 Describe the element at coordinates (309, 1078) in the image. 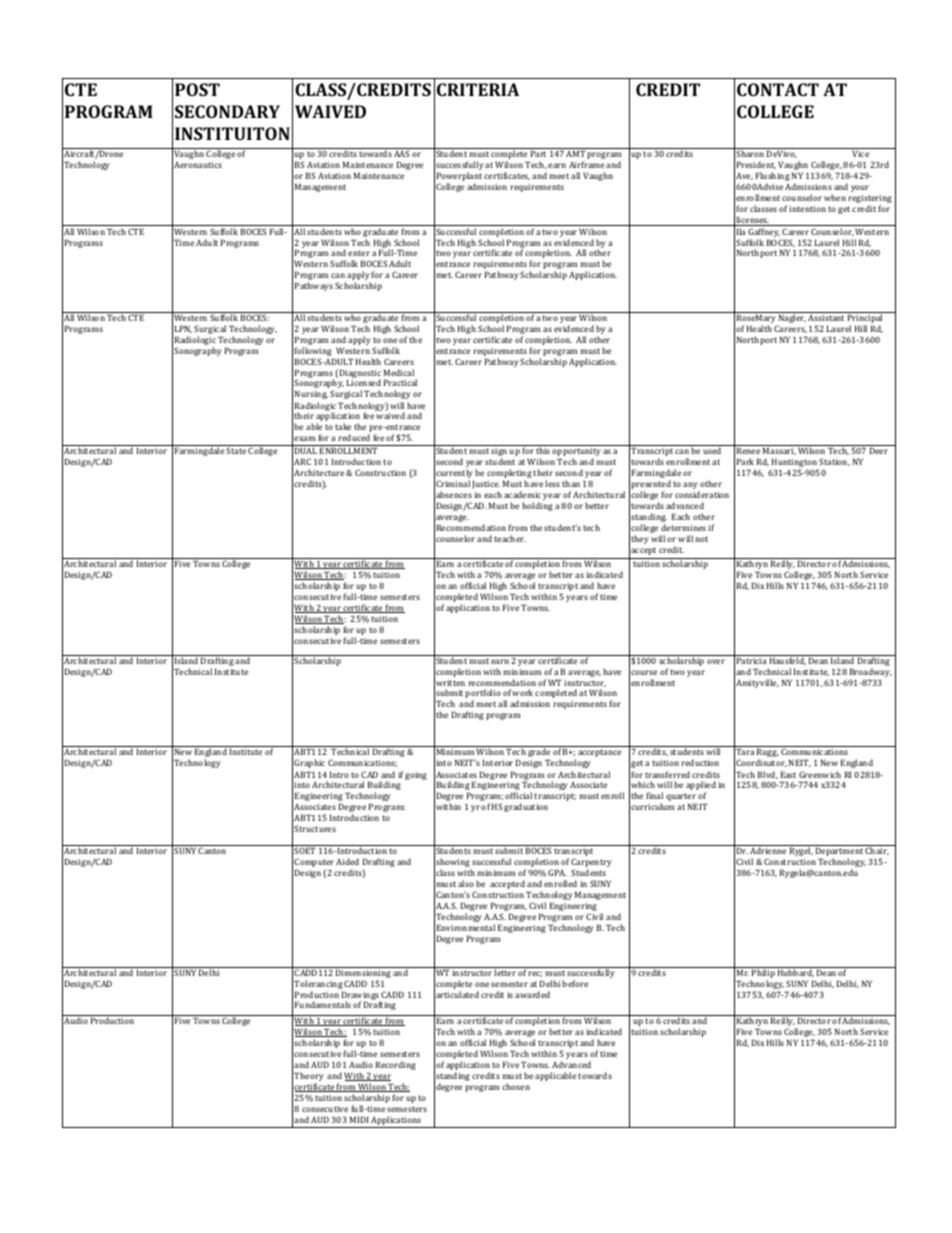

I see `Theory` at that location.
